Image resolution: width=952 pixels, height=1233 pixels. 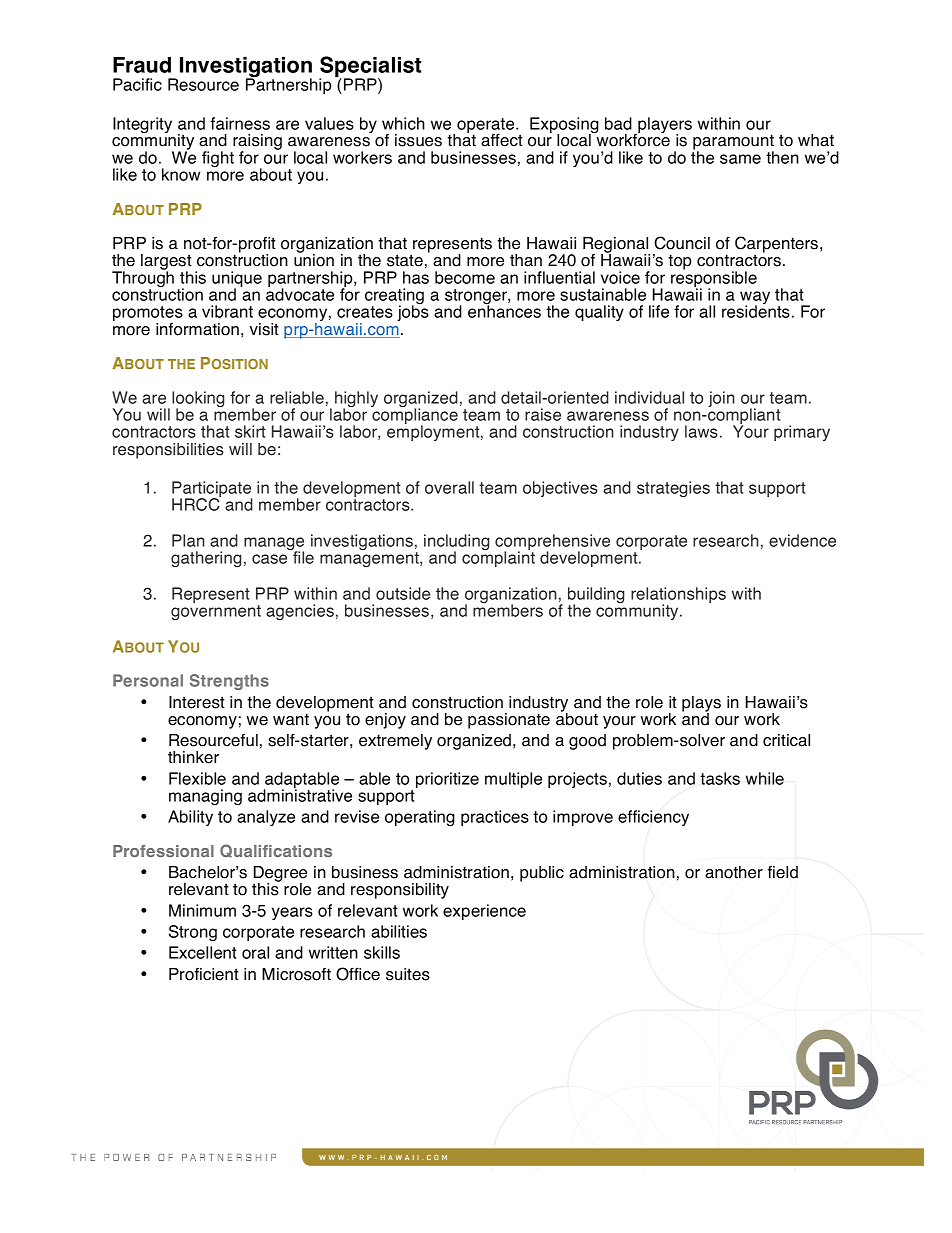 What do you see at coordinates (203, 952) in the screenshot?
I see `Excellent` at bounding box center [203, 952].
